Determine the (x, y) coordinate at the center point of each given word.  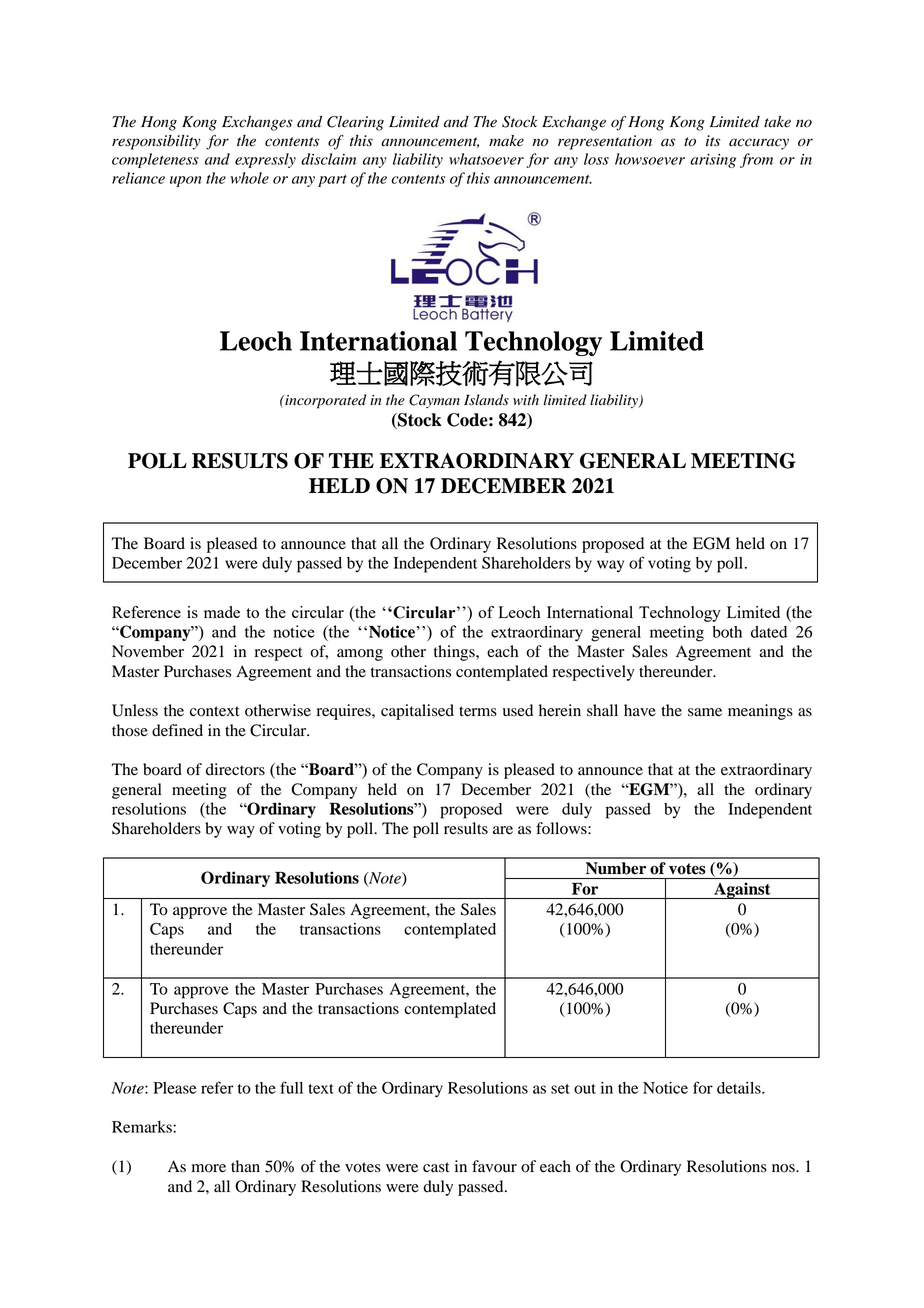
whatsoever (486, 159)
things (455, 653)
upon (185, 181)
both (727, 632)
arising (713, 161)
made (222, 612)
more (209, 1168)
